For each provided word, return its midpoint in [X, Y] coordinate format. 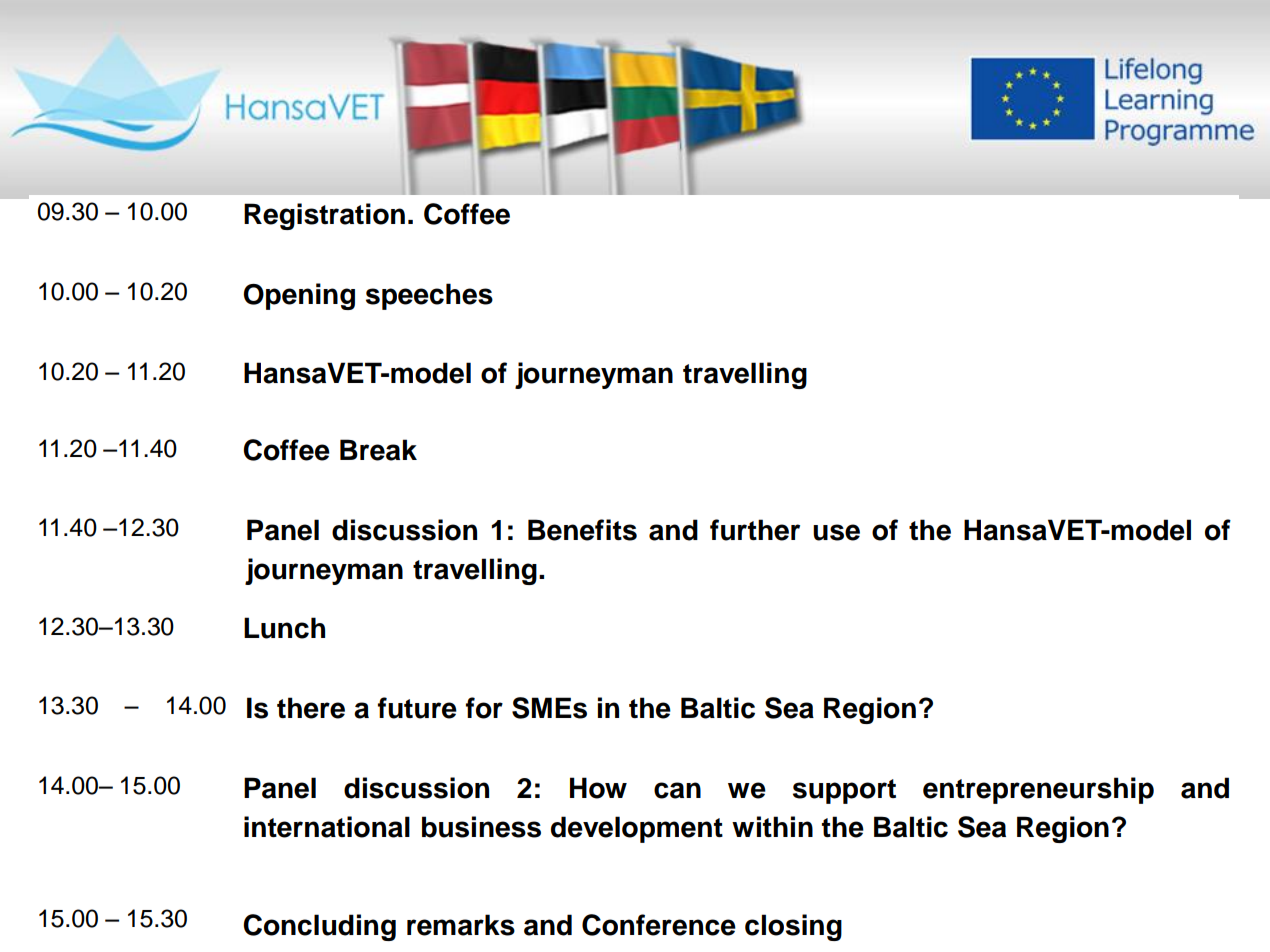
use [836, 532]
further [755, 530]
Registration [324, 216]
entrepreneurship [1038, 790]
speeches [429, 296]
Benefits [582, 530]
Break [378, 450]
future [417, 708]
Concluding [319, 927]
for [484, 708]
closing [793, 927]
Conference [659, 925]
